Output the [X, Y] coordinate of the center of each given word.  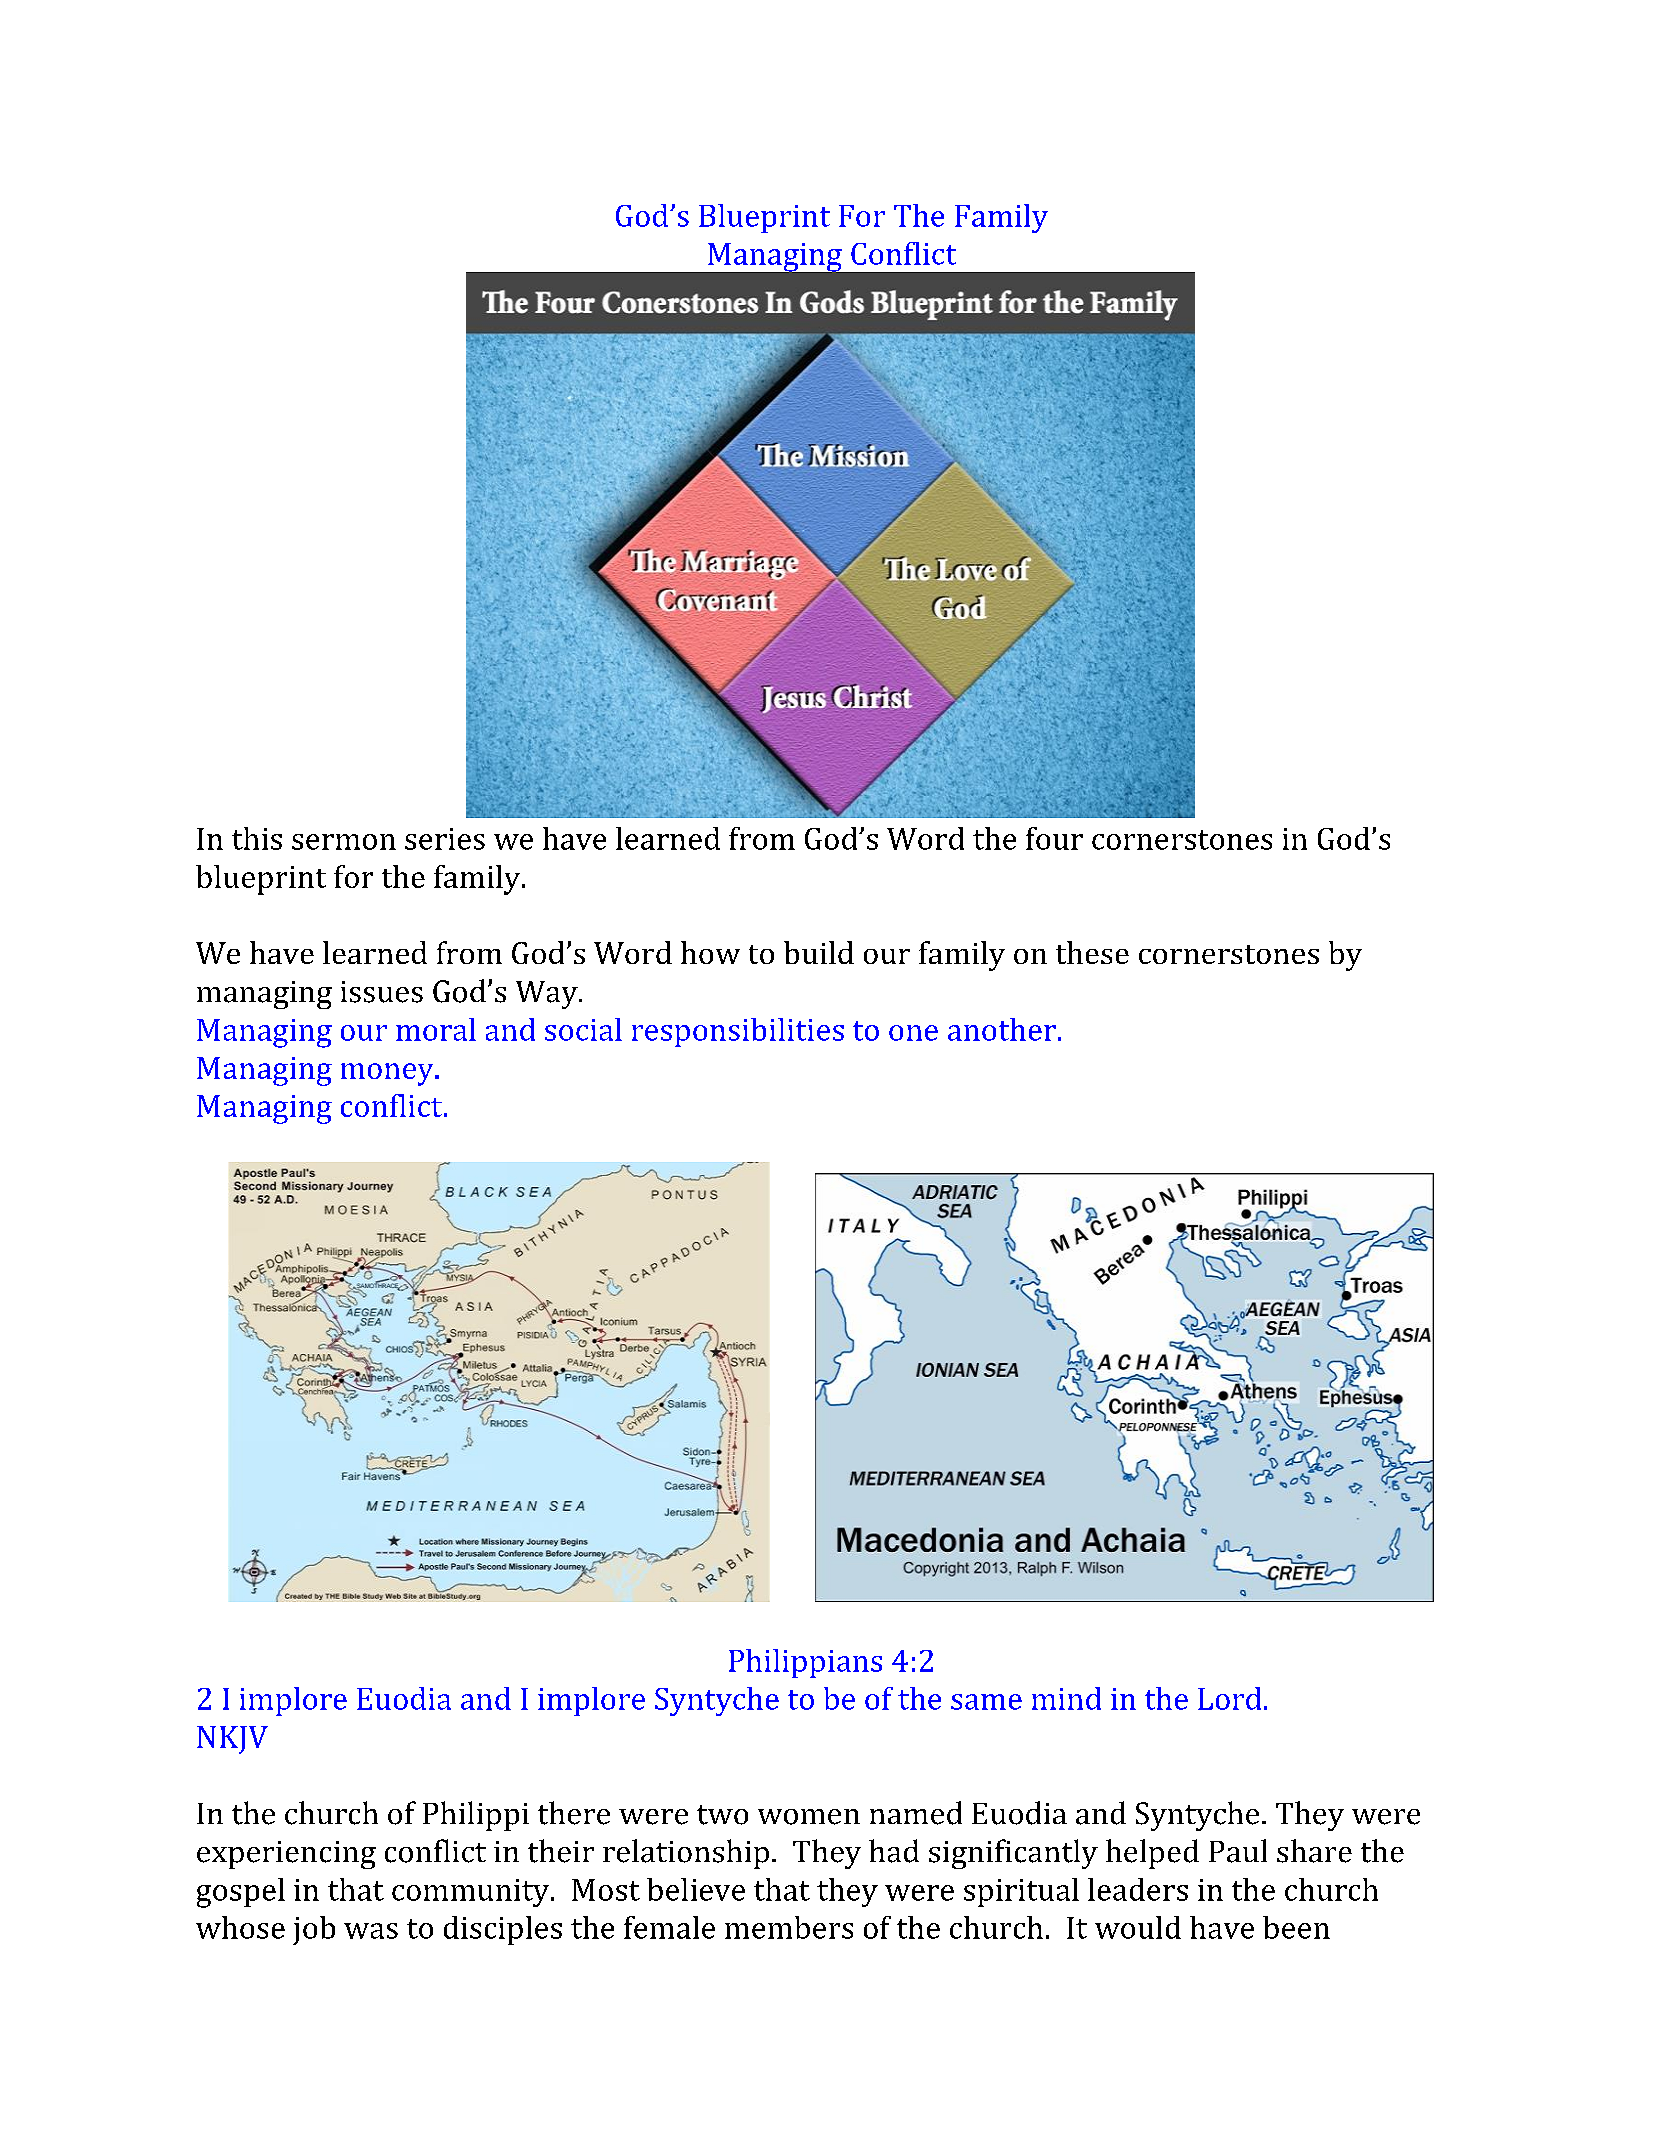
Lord [1229, 1698]
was [371, 1931]
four [1054, 838]
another [1002, 1029]
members [789, 1927]
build [819, 952]
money [388, 1074]
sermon [344, 842]
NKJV [232, 1740]
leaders [1138, 1889]
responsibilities [738, 1032]
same [986, 1702]
